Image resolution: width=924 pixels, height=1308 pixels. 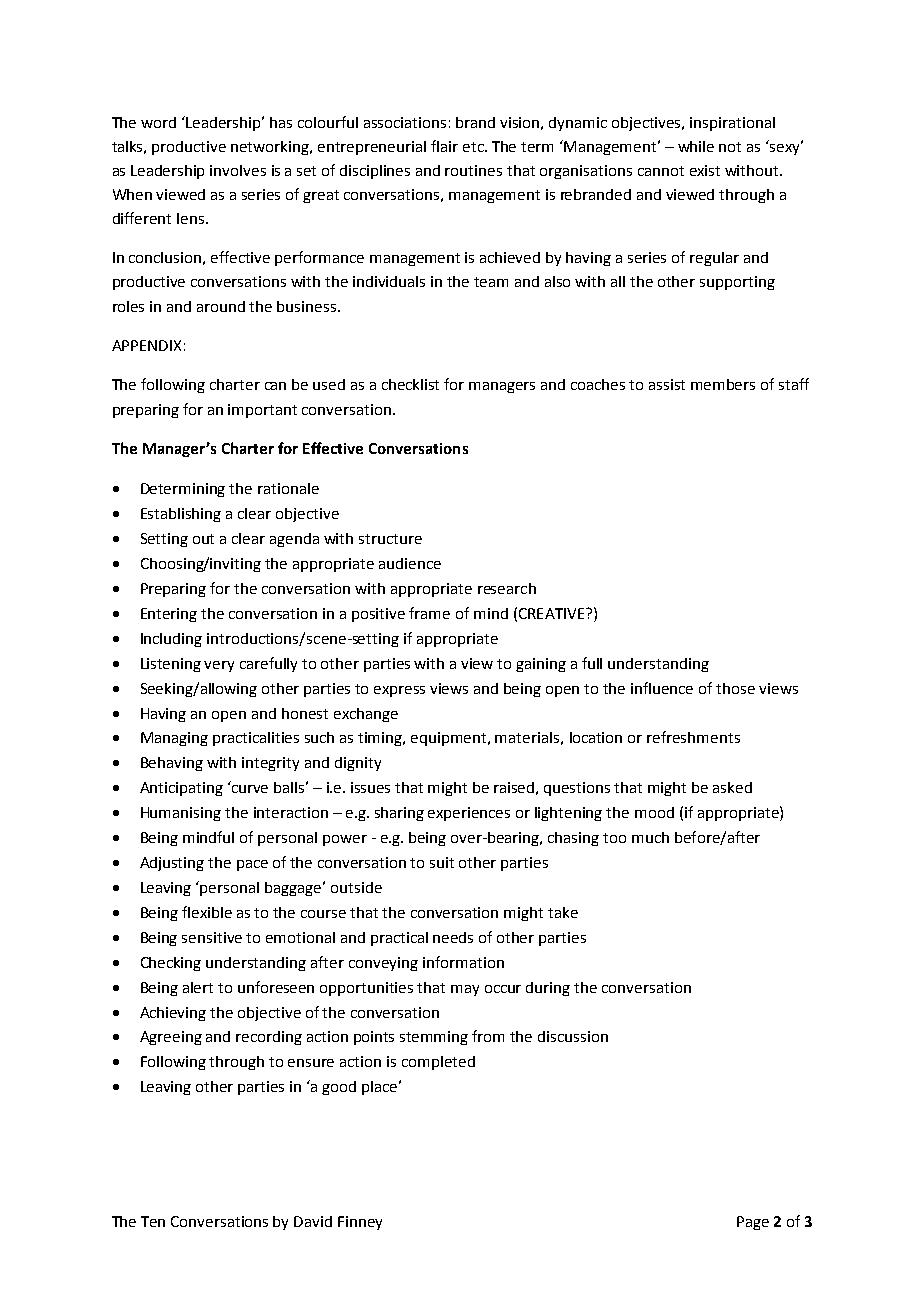 I want to click on Finney, so click(x=360, y=1223).
